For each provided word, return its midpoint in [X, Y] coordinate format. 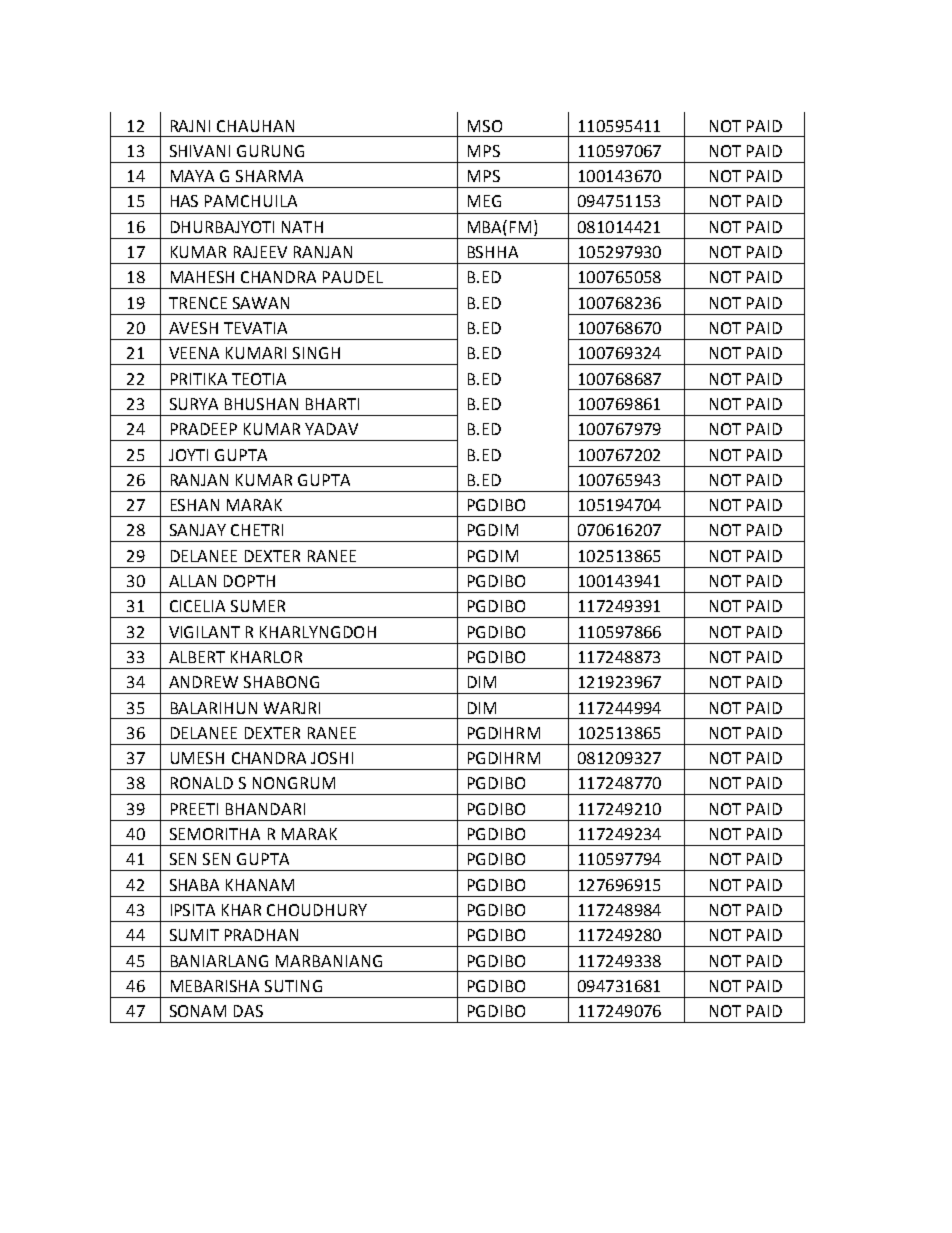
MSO [485, 126]
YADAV [331, 429]
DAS [248, 1011]
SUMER [258, 606]
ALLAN [192, 581]
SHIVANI [200, 151]
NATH [302, 227]
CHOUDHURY [317, 910]
